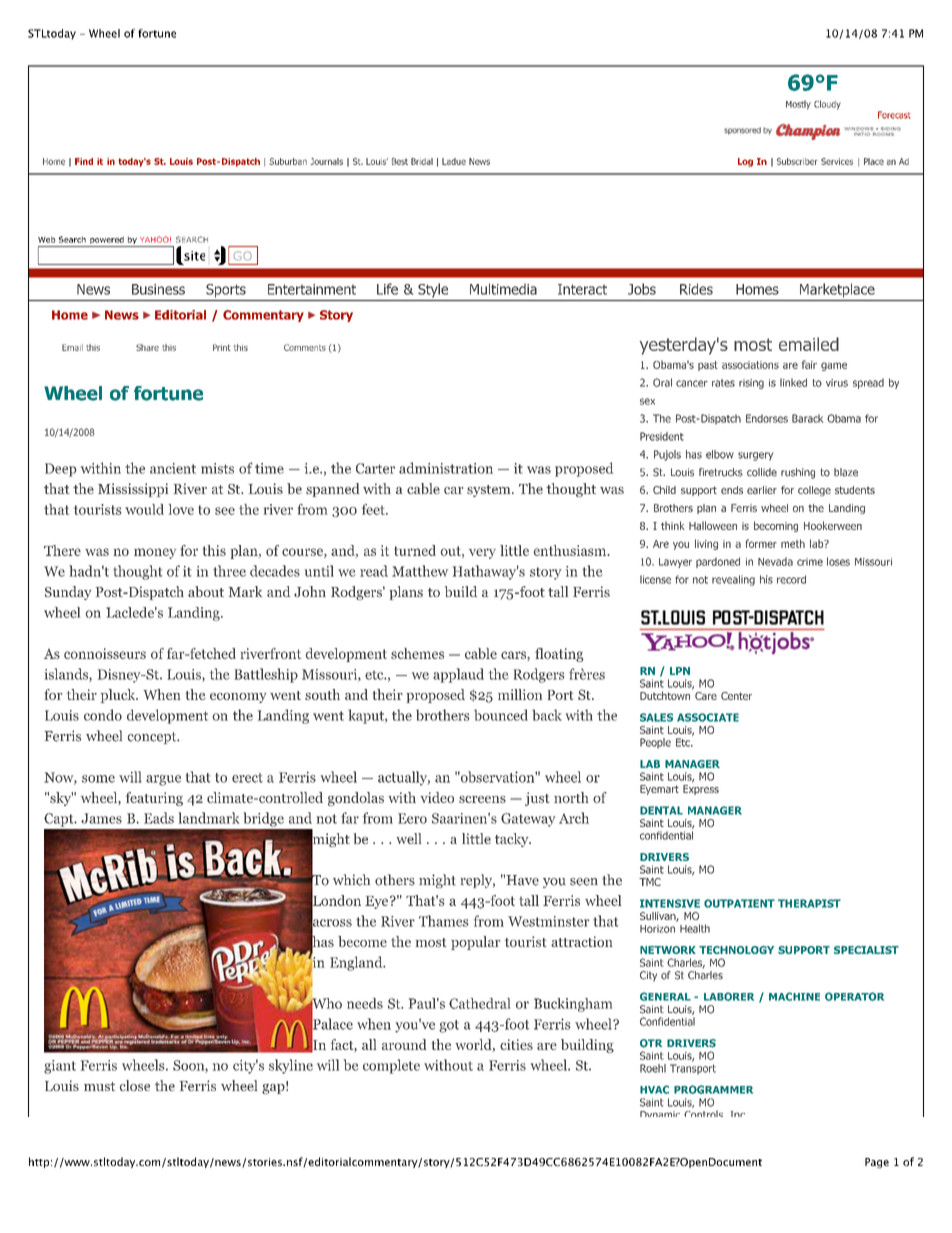 This image has height=1233, width=952. I want to click on administration, so click(446, 468).
